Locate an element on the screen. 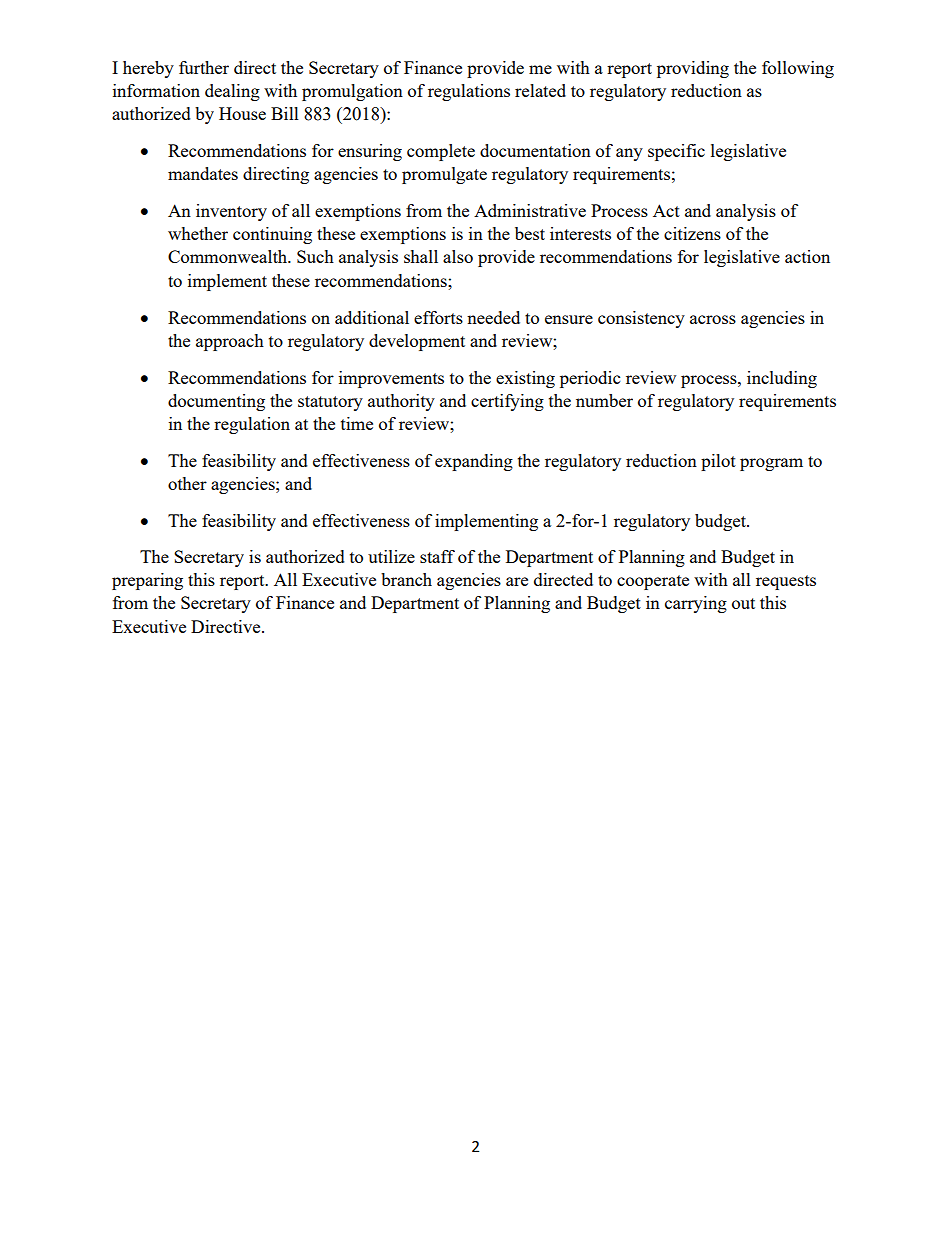  dealing is located at coordinates (232, 92).
